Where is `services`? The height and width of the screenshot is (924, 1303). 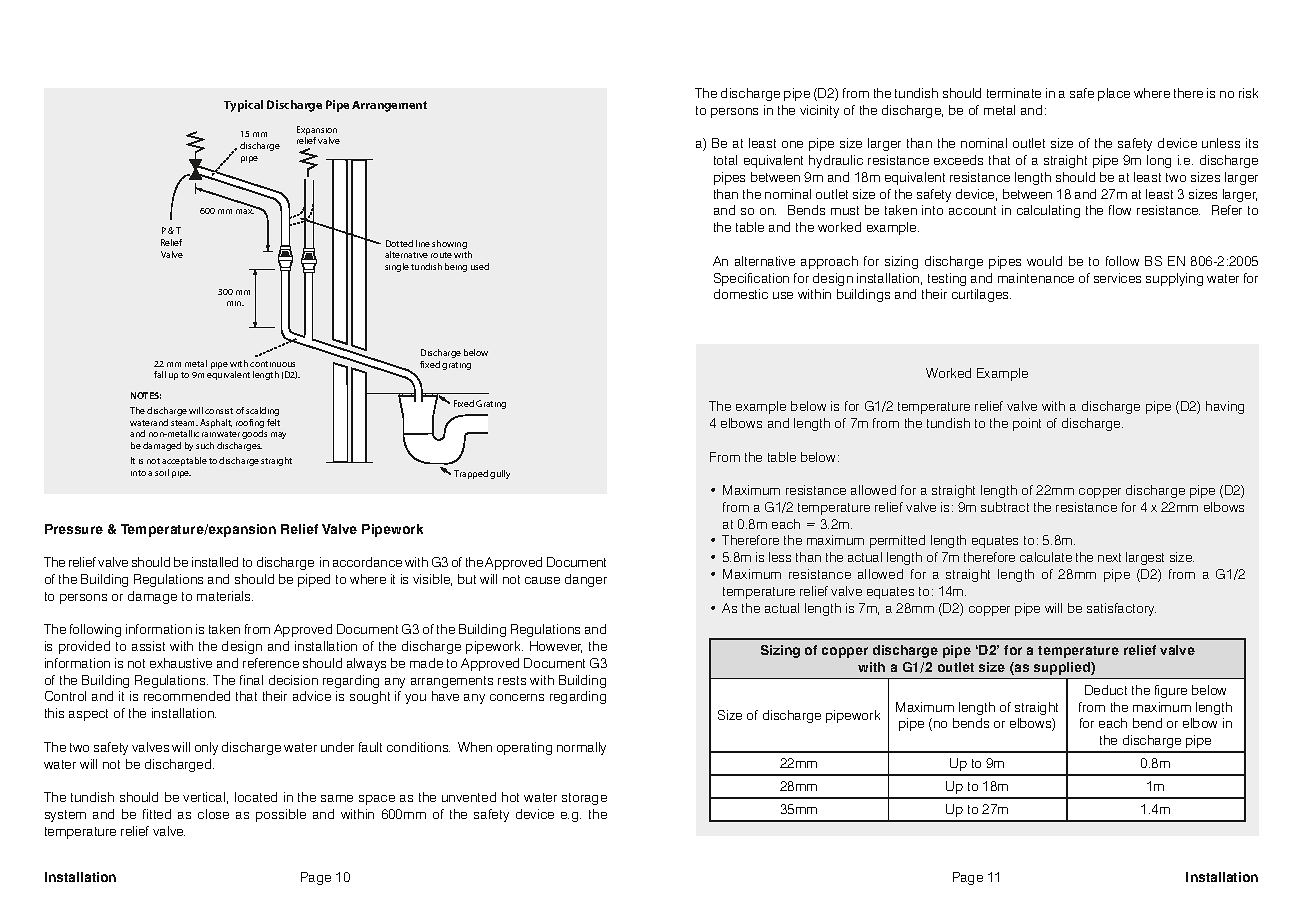 services is located at coordinates (1117, 278).
